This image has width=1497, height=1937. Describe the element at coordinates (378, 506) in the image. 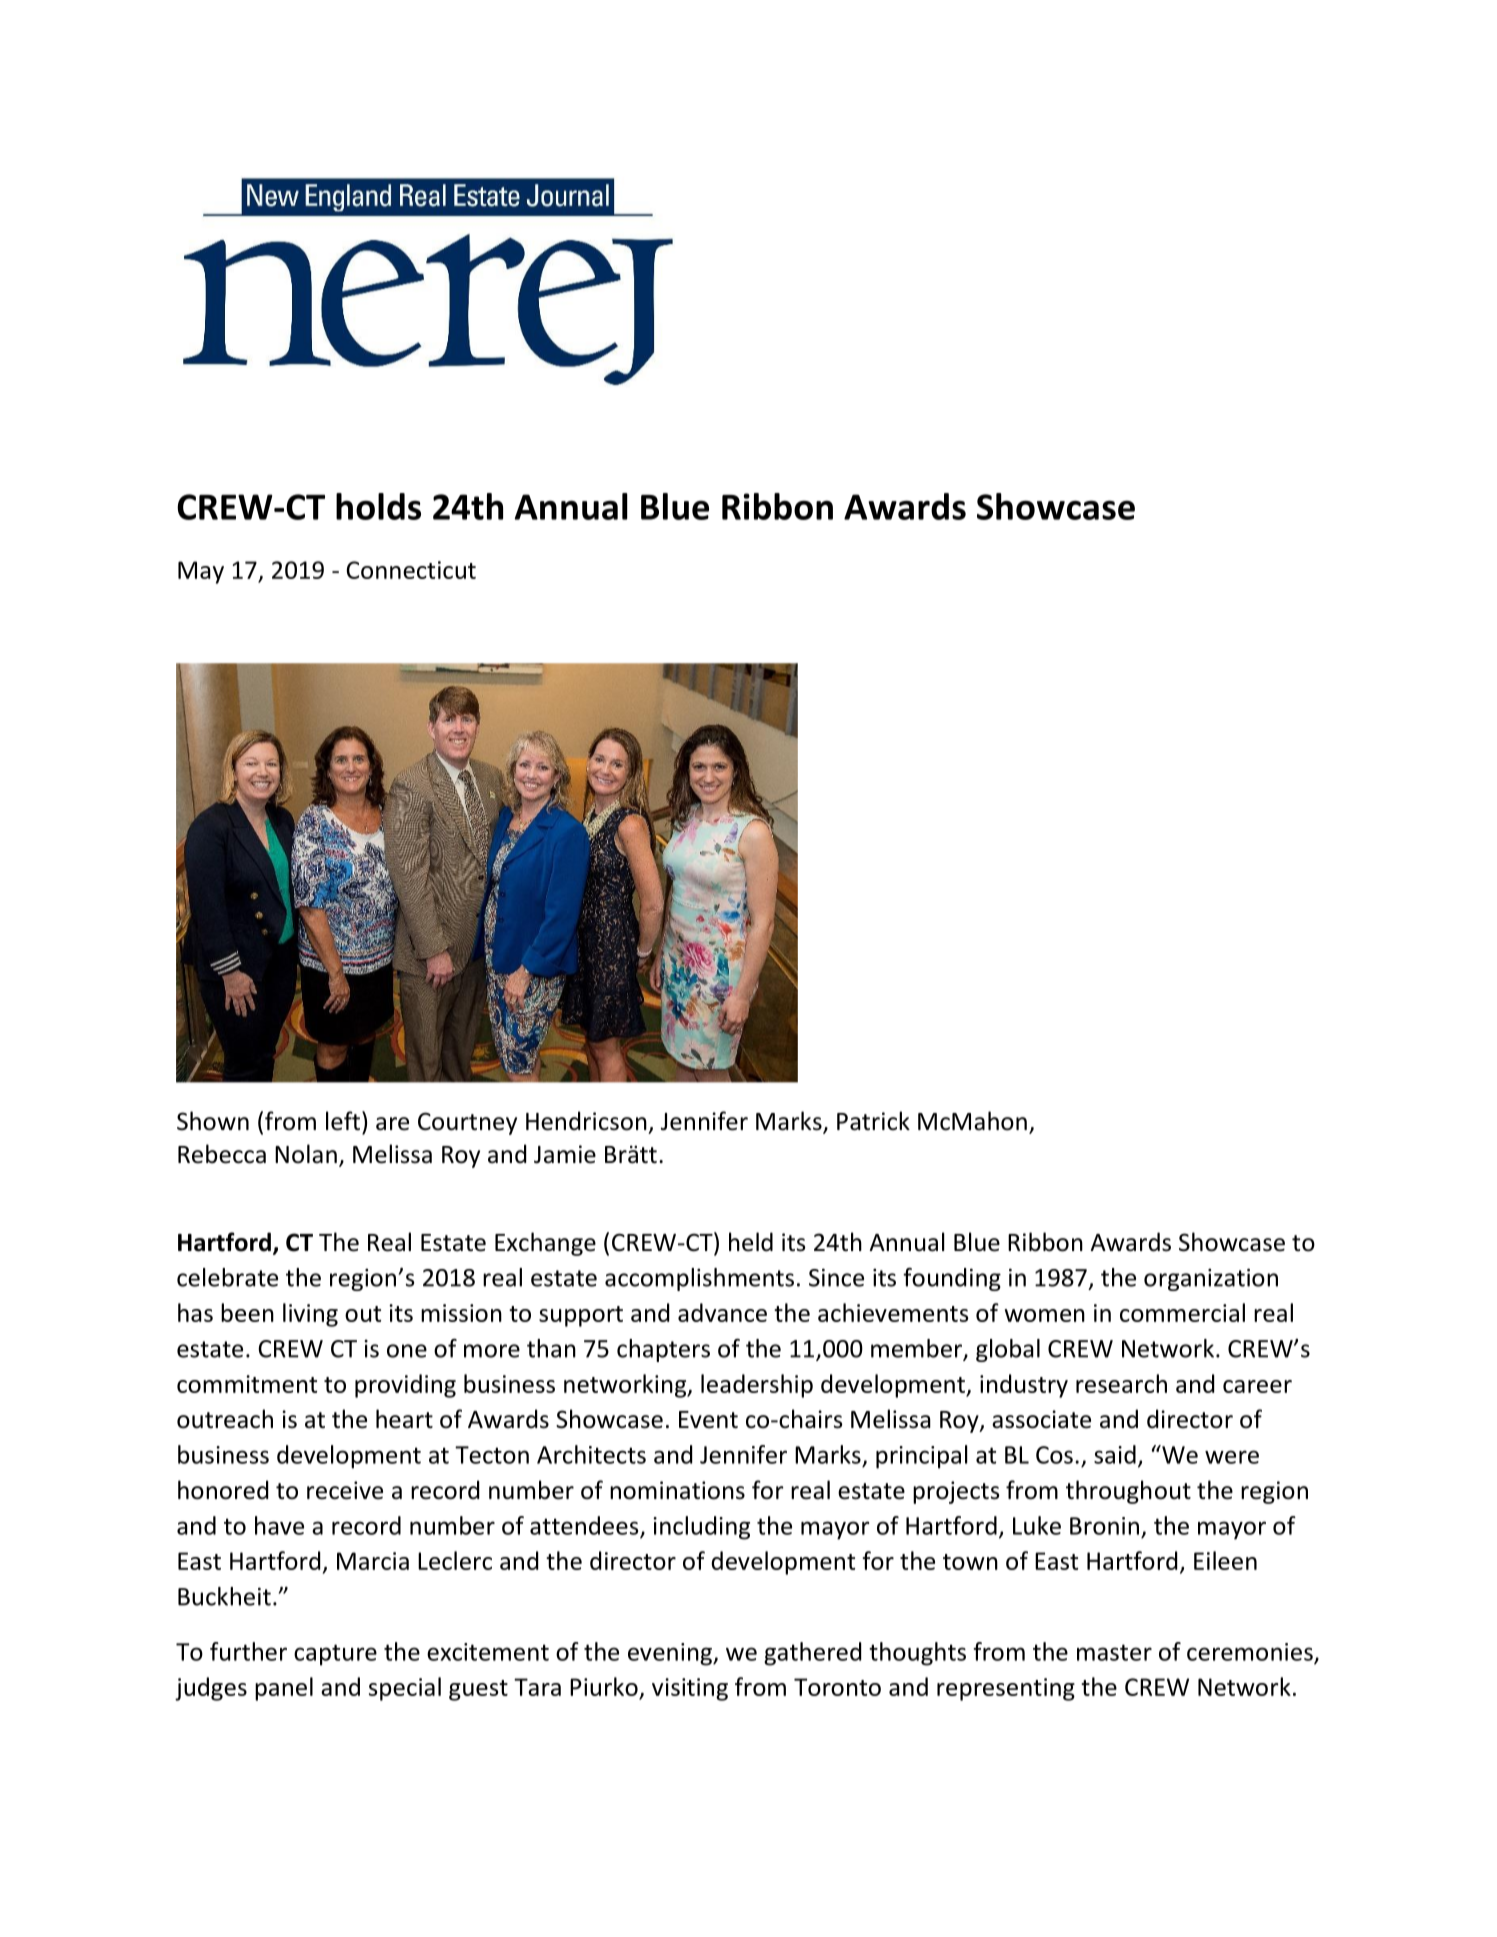

I see `holds` at that location.
